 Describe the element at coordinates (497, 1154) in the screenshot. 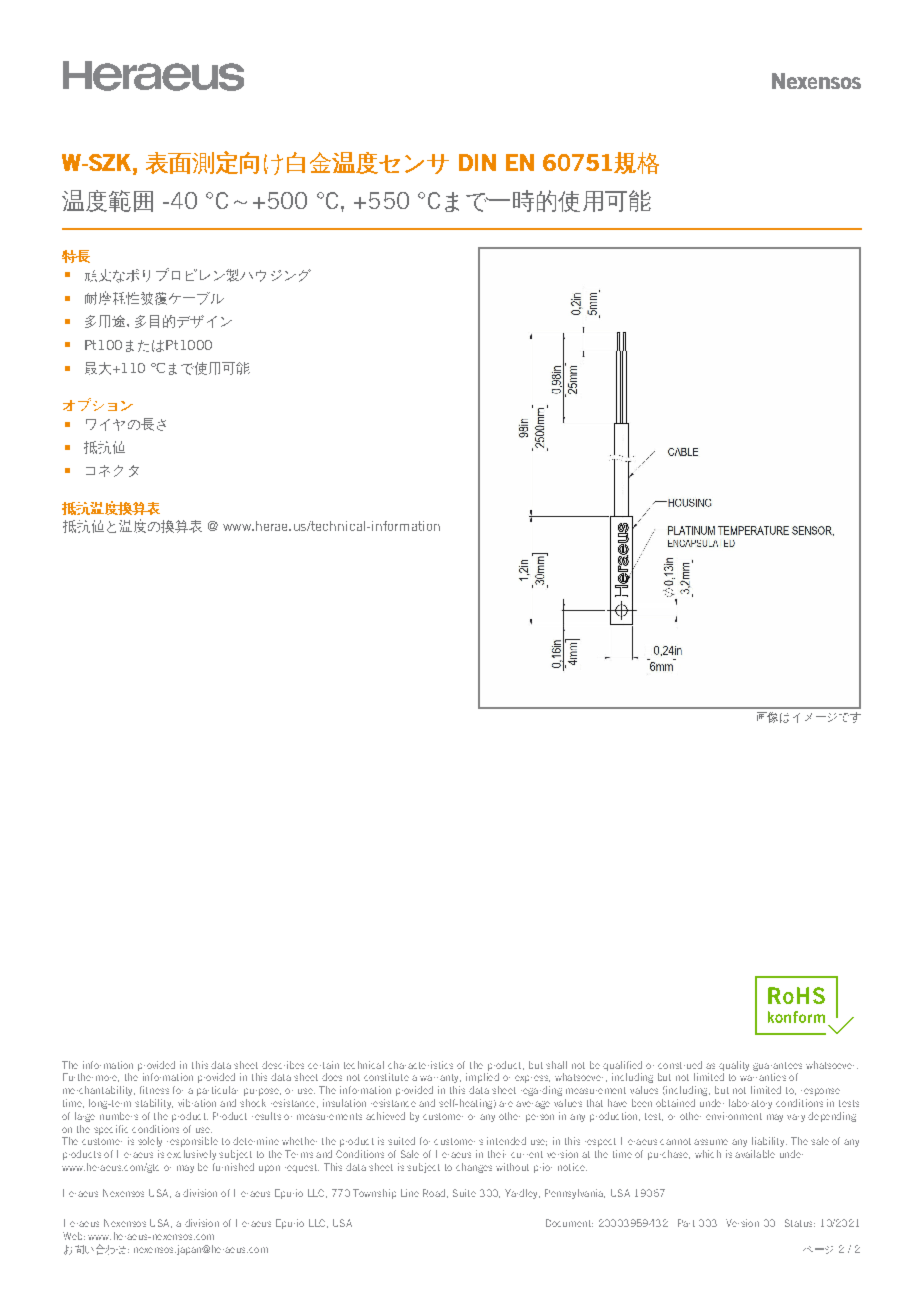

I see `their` at that location.
